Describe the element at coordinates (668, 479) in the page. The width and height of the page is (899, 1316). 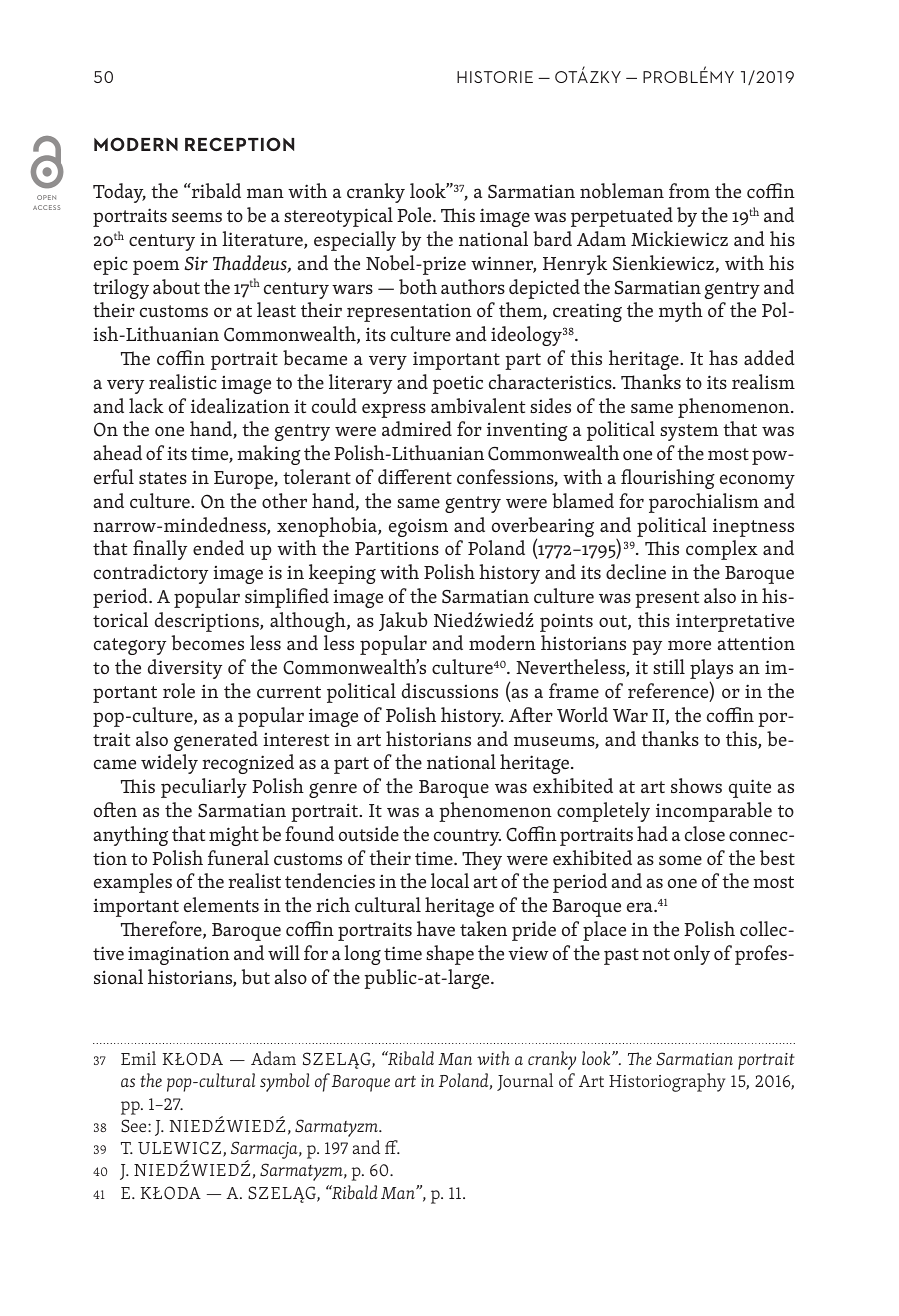
I see `flourishing` at that location.
